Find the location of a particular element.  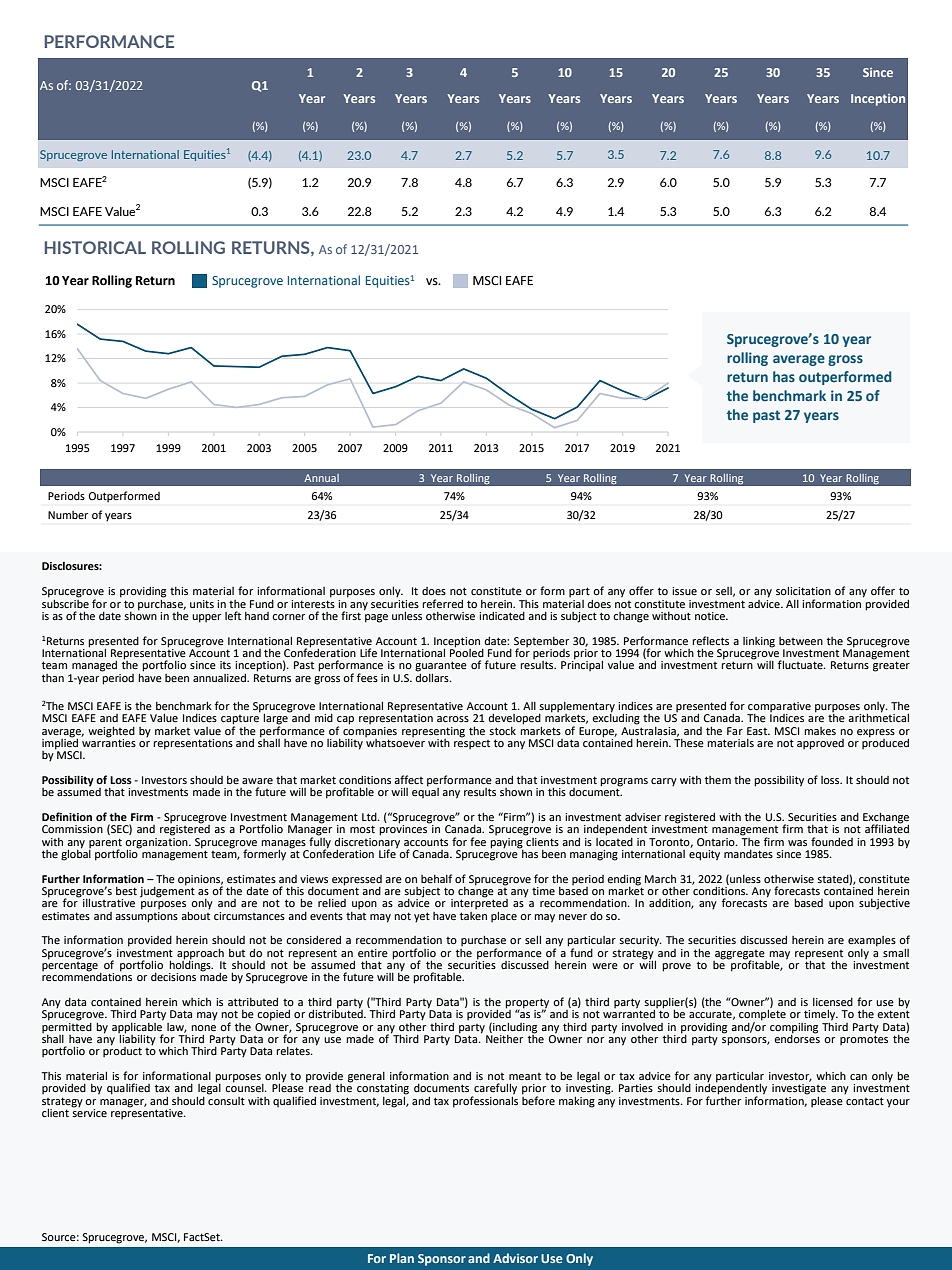

HISTORICAL is located at coordinates (95, 247).
